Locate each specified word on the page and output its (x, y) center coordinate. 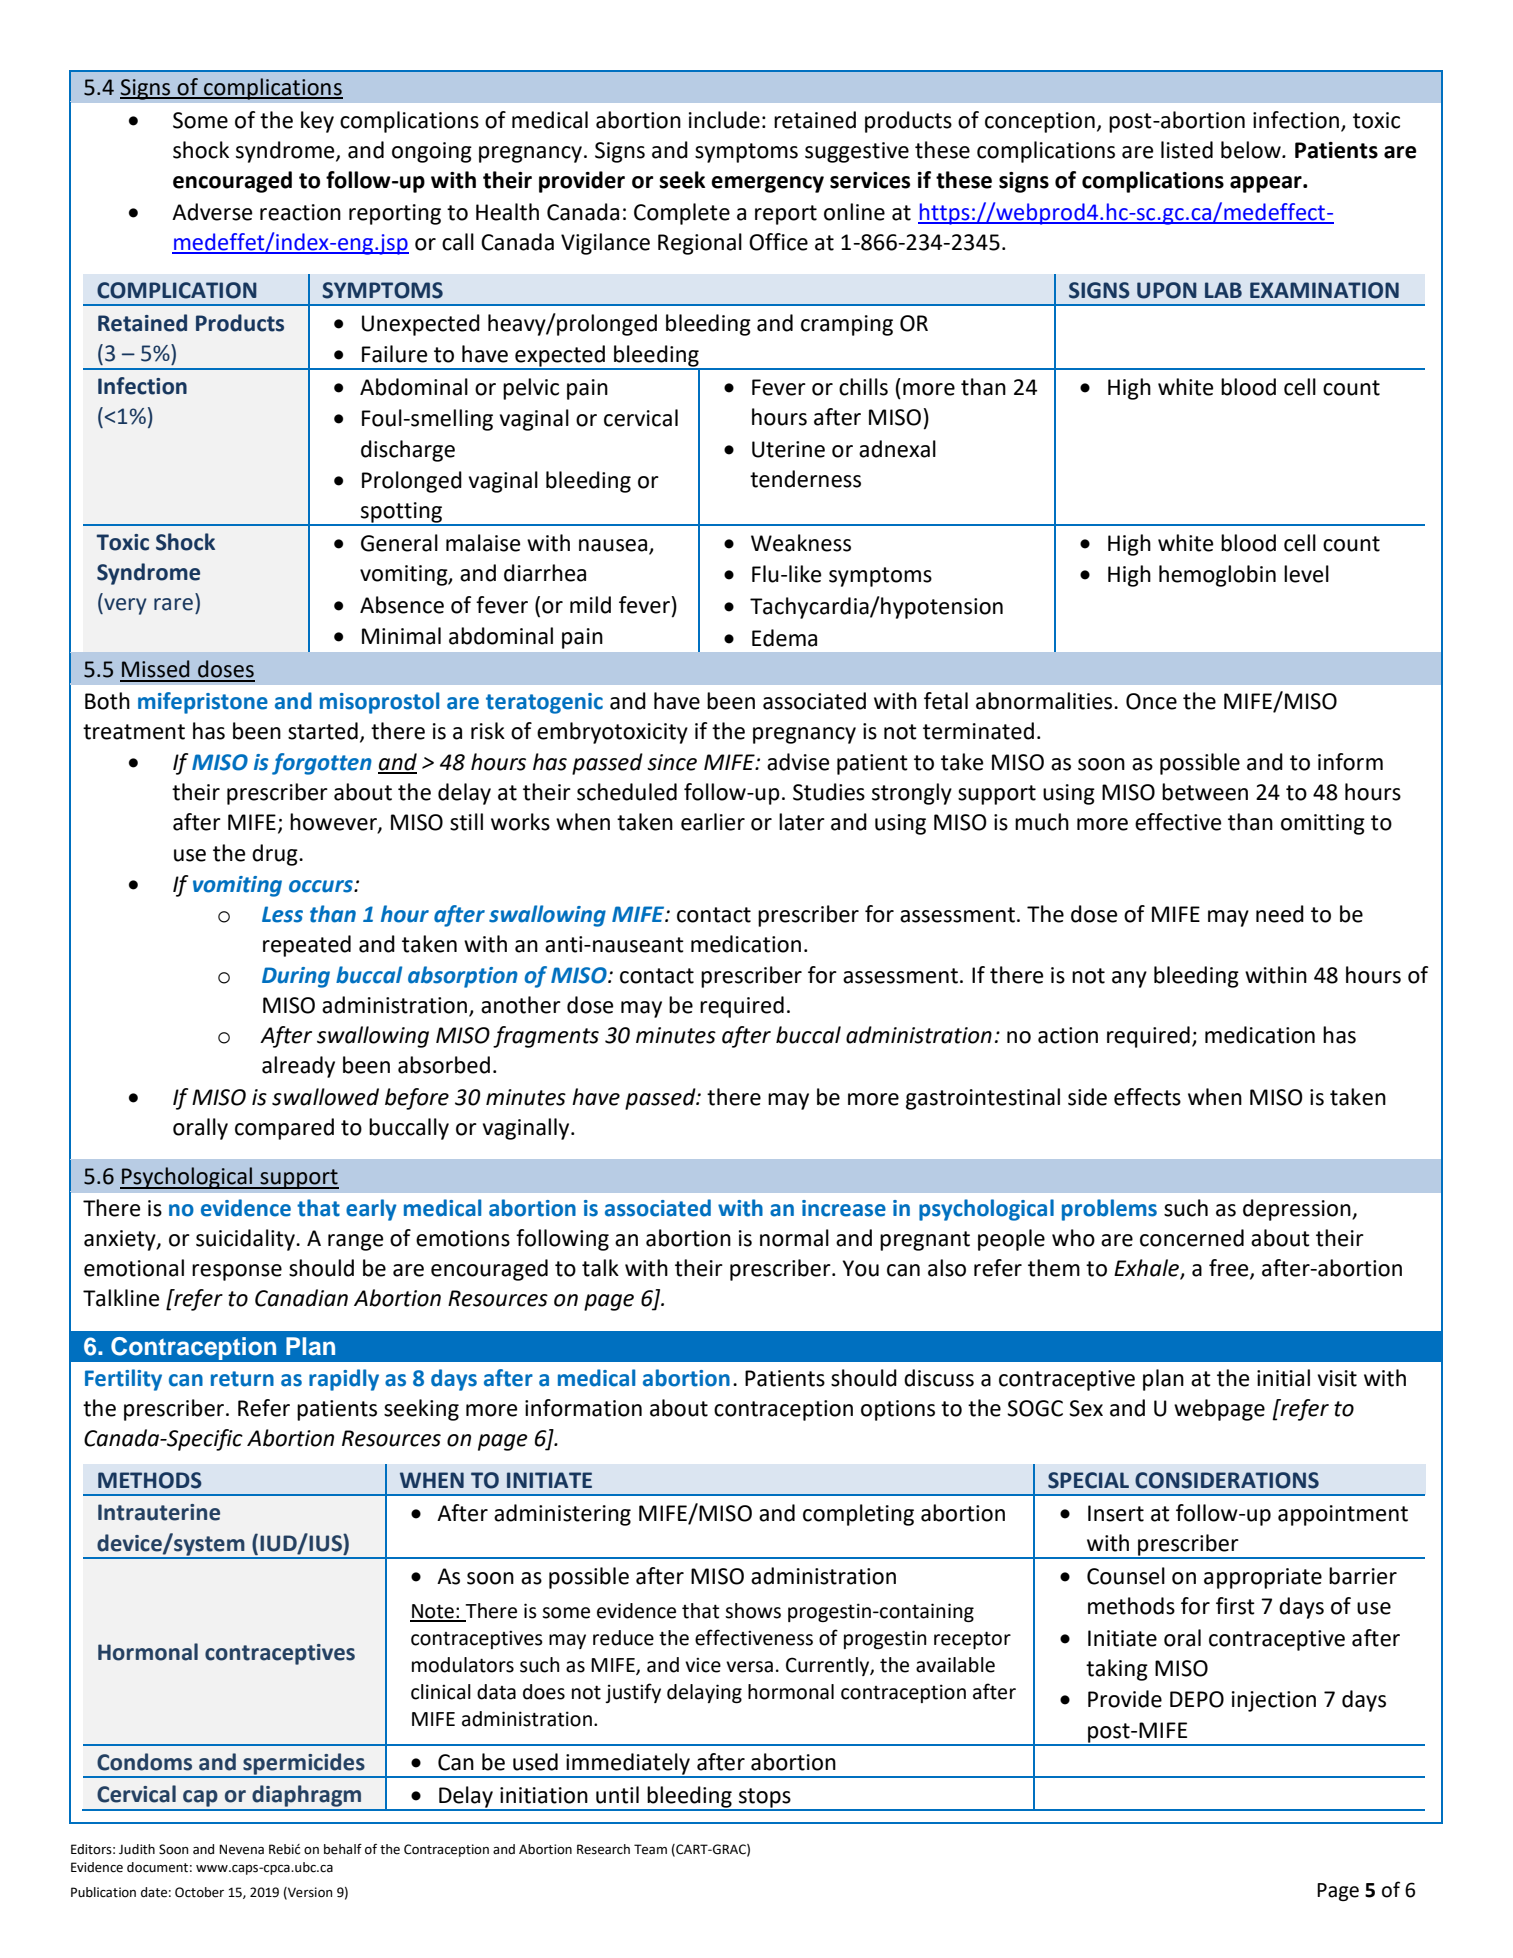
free (1230, 1269)
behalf (343, 1849)
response (237, 1272)
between (1205, 792)
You (860, 1268)
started (323, 731)
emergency (767, 184)
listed (1187, 150)
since (672, 762)
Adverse (212, 212)
